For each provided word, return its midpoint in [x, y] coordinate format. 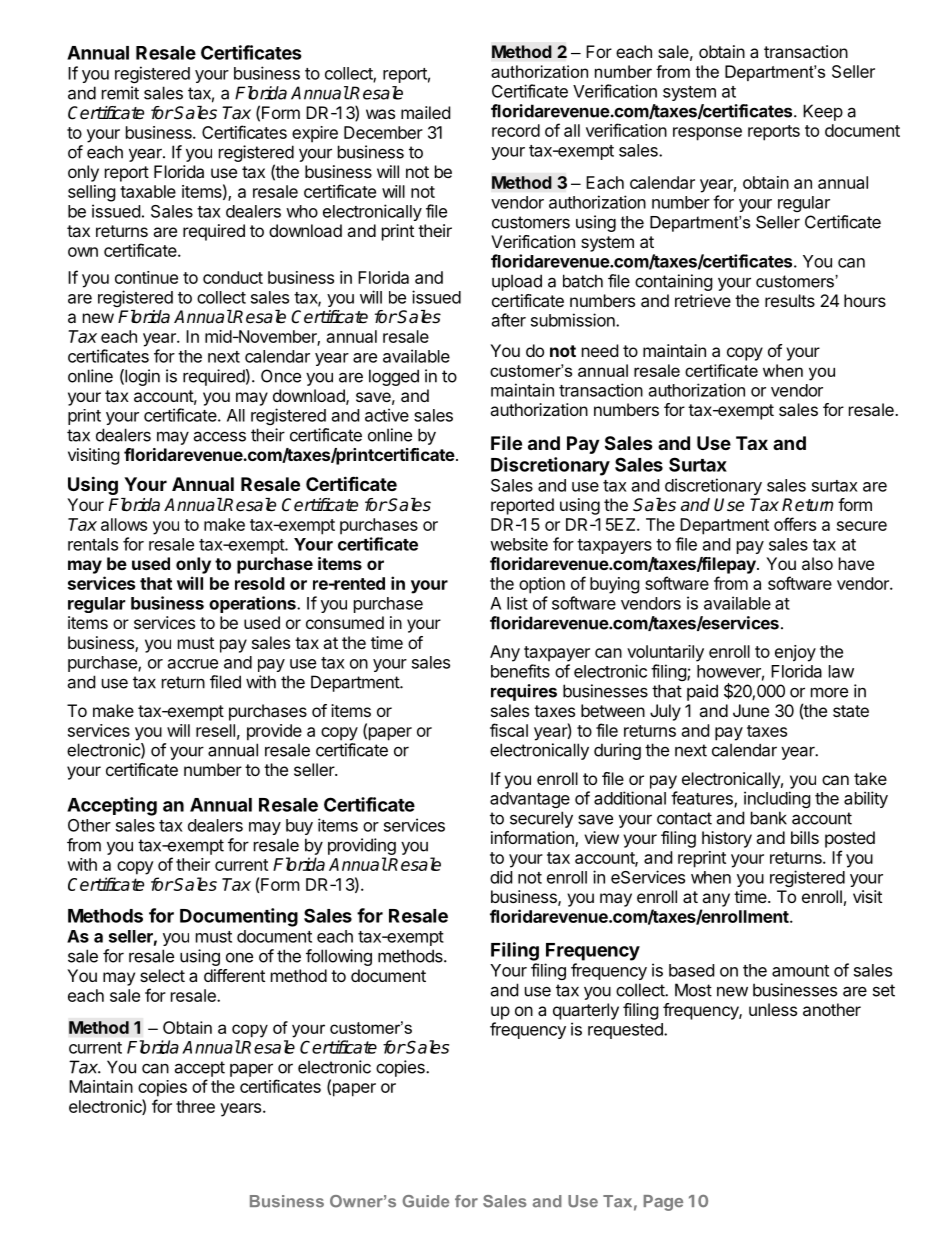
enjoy [795, 653]
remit [120, 93]
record [516, 130]
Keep [823, 112]
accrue [193, 664]
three [195, 1106]
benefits [520, 671]
